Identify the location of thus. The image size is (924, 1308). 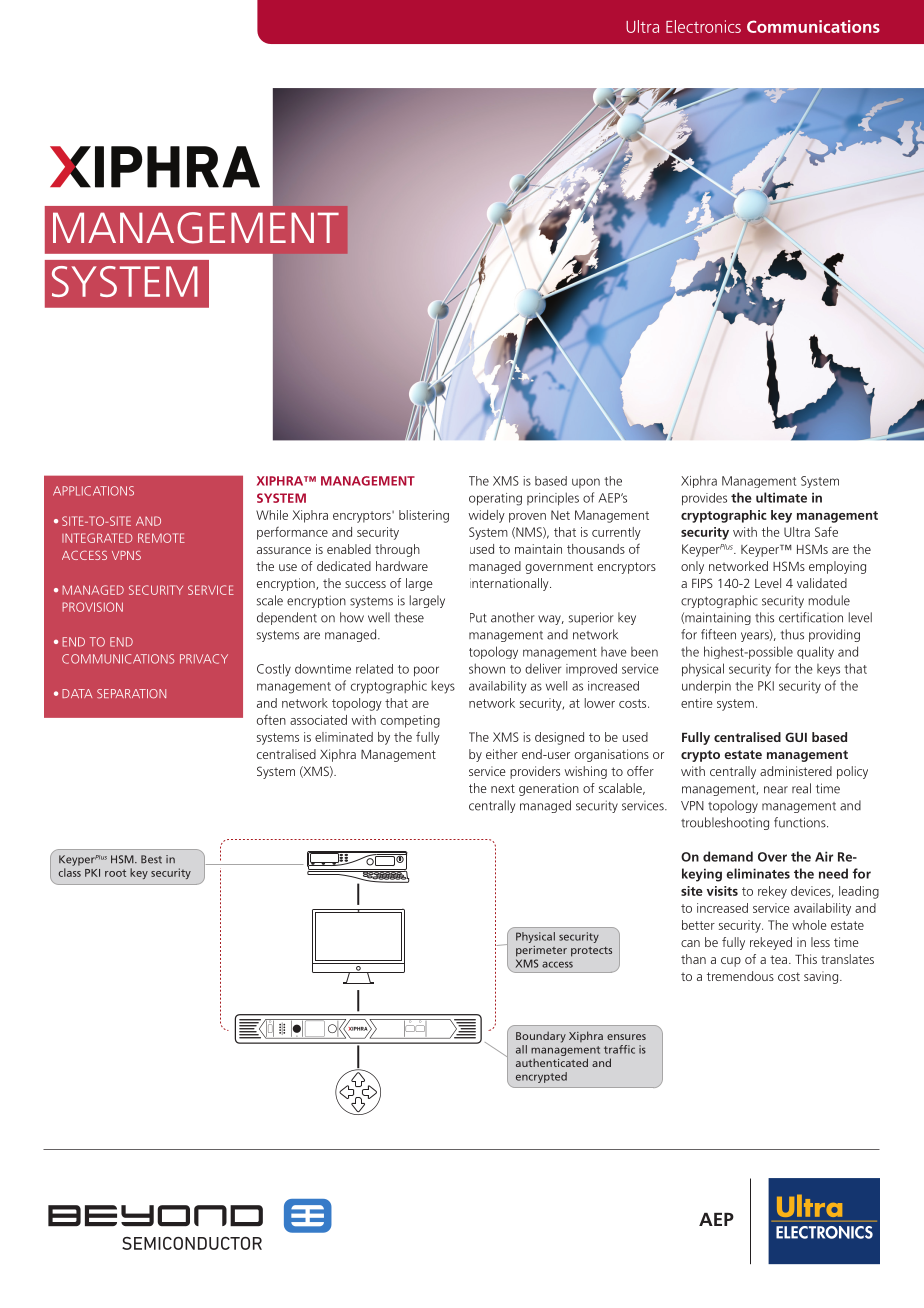
(792, 634).
